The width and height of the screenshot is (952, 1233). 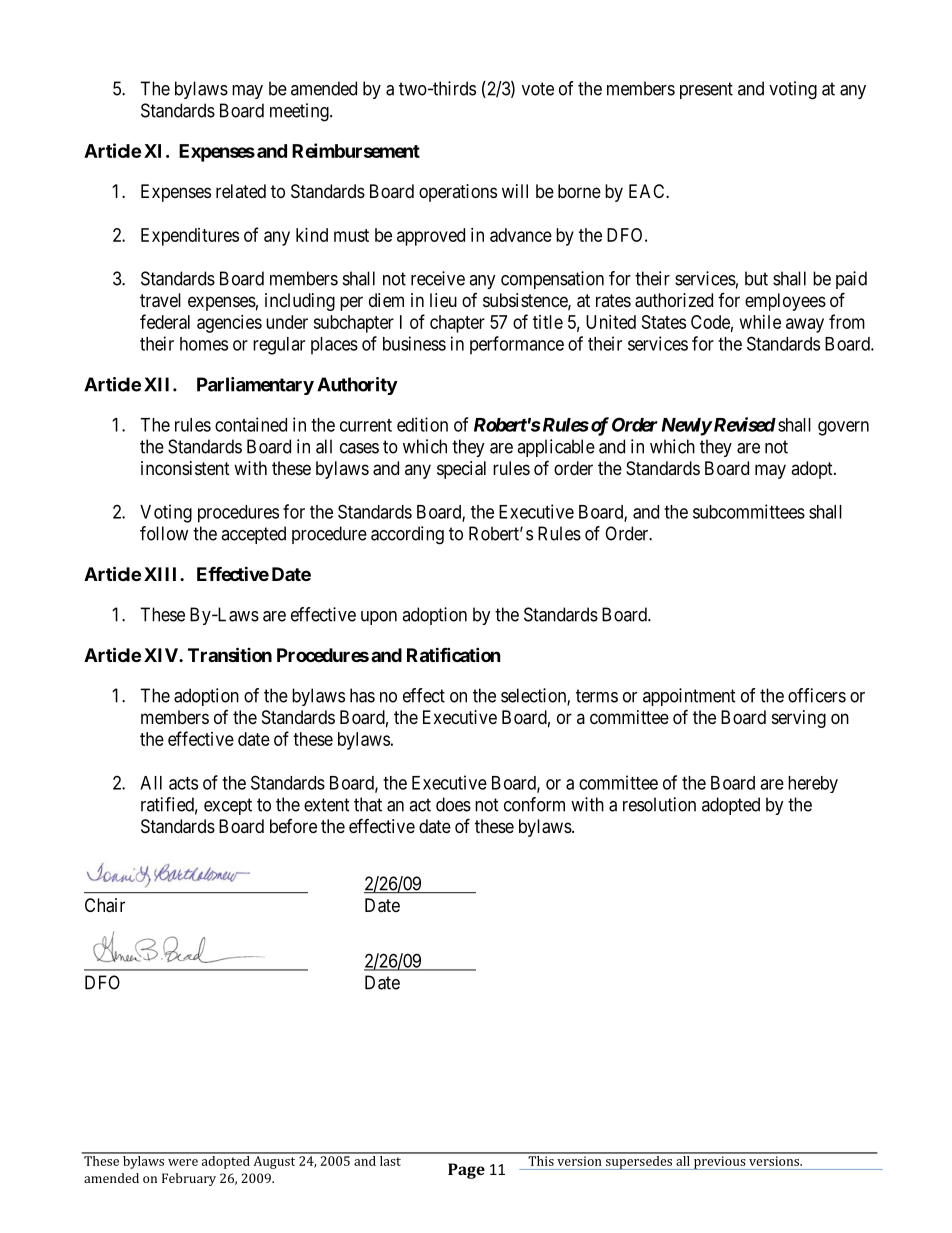 I want to click on acts, so click(x=183, y=783).
